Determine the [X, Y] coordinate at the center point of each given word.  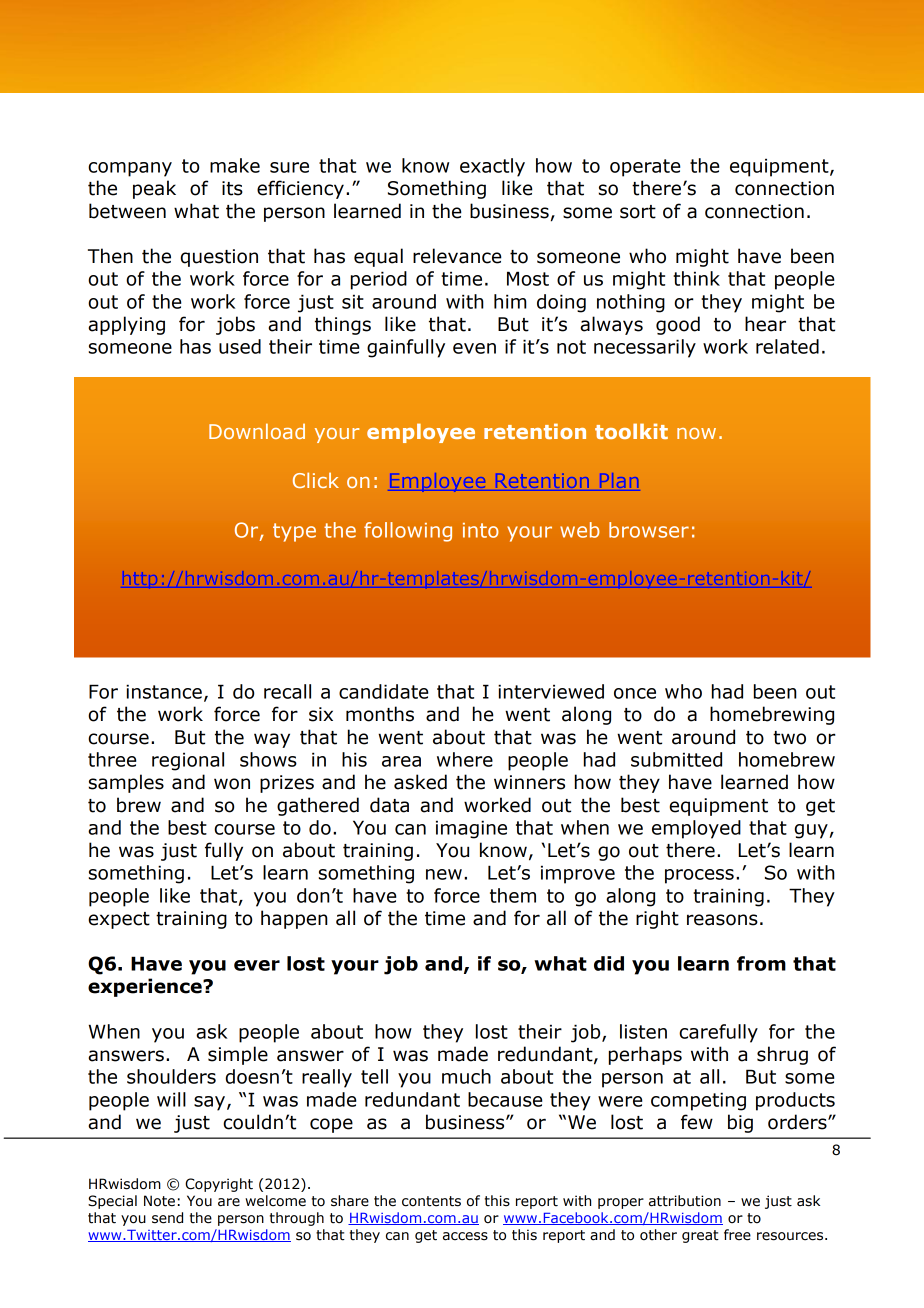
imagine [471, 829]
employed [696, 829]
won [232, 784]
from [761, 963]
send [167, 1218]
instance [164, 691]
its [232, 188]
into [481, 530]
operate [645, 168]
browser [649, 530]
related [787, 346]
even [474, 348]
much [466, 1076]
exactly [492, 167]
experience [146, 987]
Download [257, 431]
